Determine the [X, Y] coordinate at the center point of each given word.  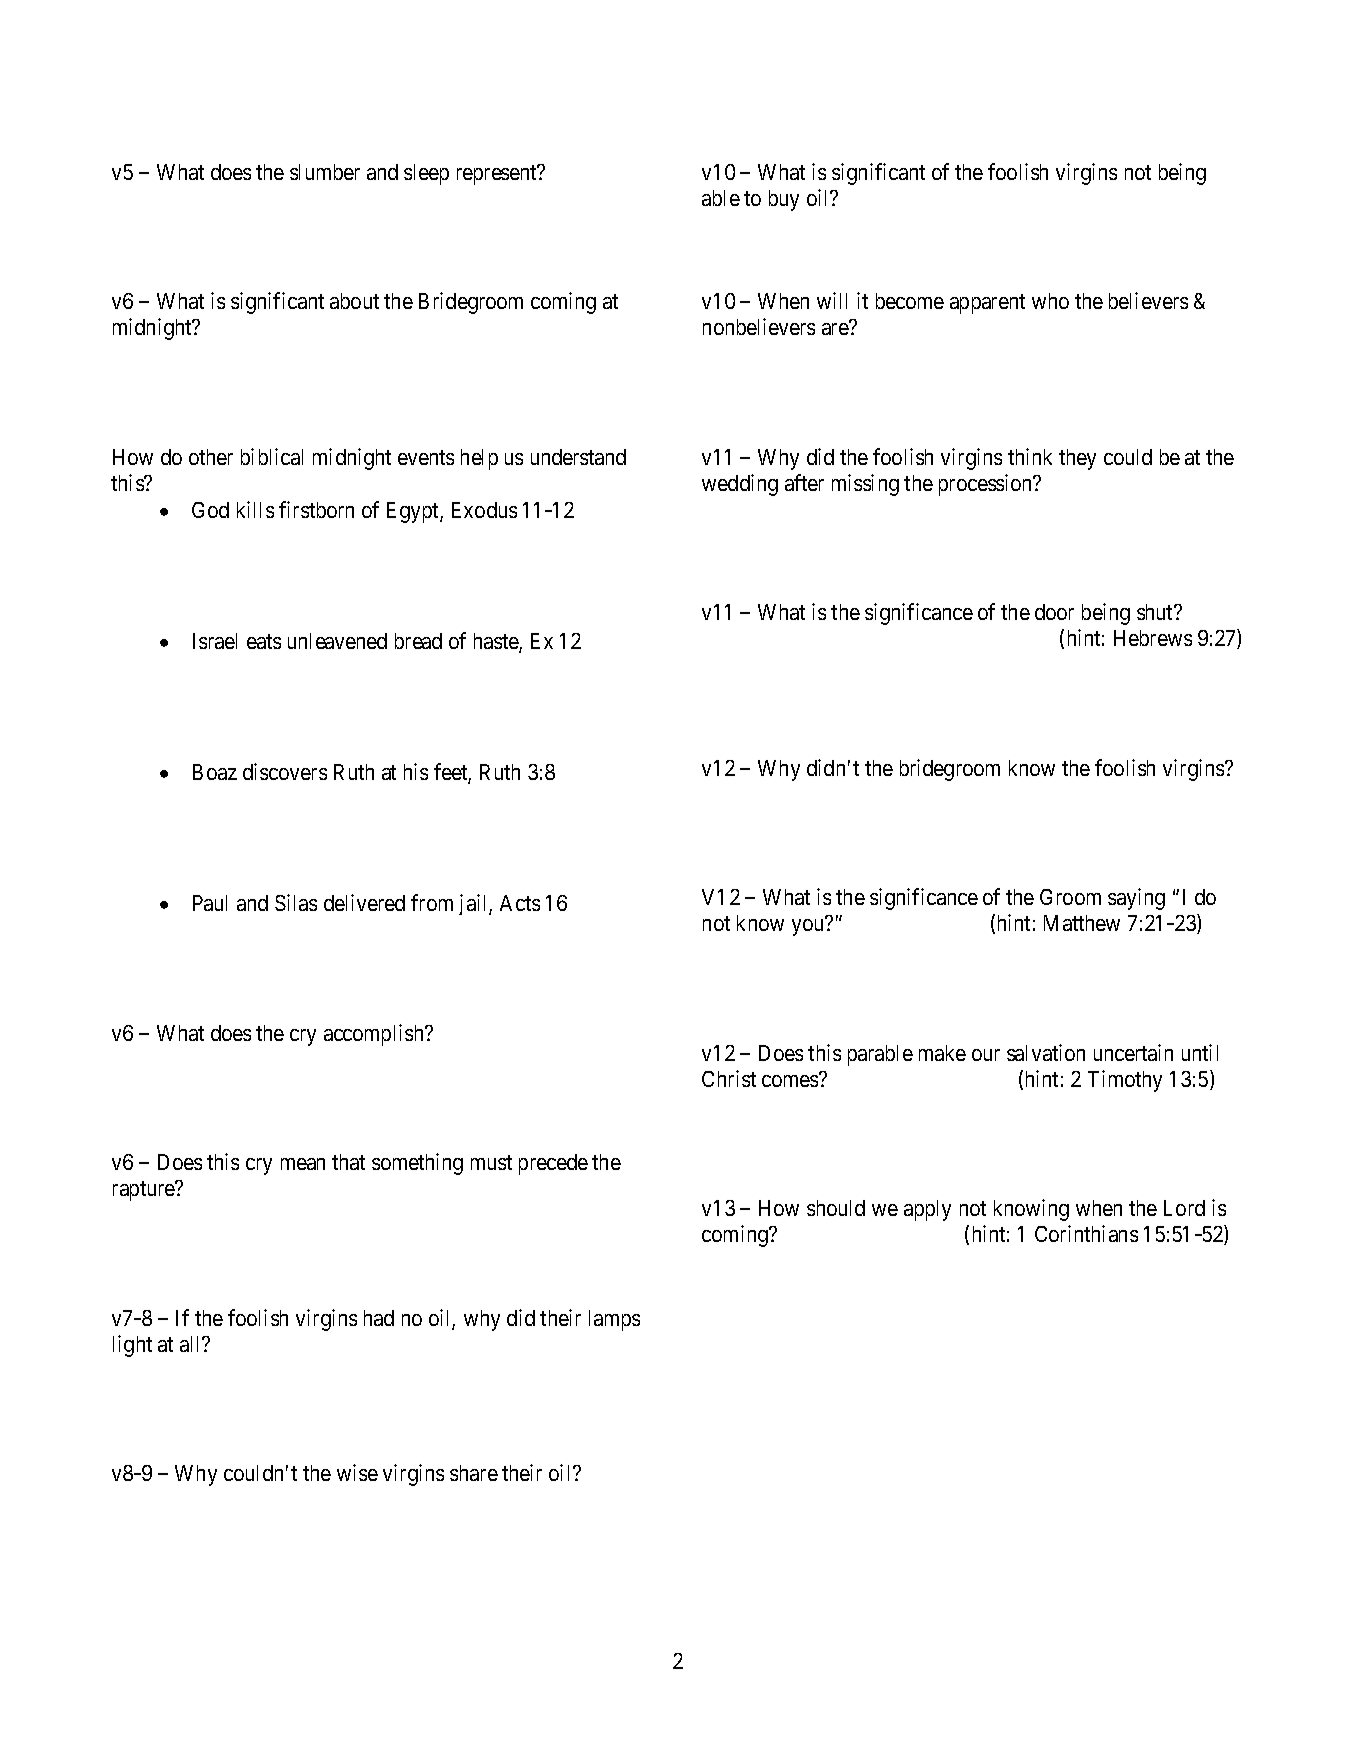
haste [497, 642]
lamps [614, 1320]
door [1054, 612]
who [1050, 301]
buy [784, 200]
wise [357, 1472]
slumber [325, 172]
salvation [1046, 1052]
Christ [729, 1078]
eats [264, 641]
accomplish [375, 1035]
